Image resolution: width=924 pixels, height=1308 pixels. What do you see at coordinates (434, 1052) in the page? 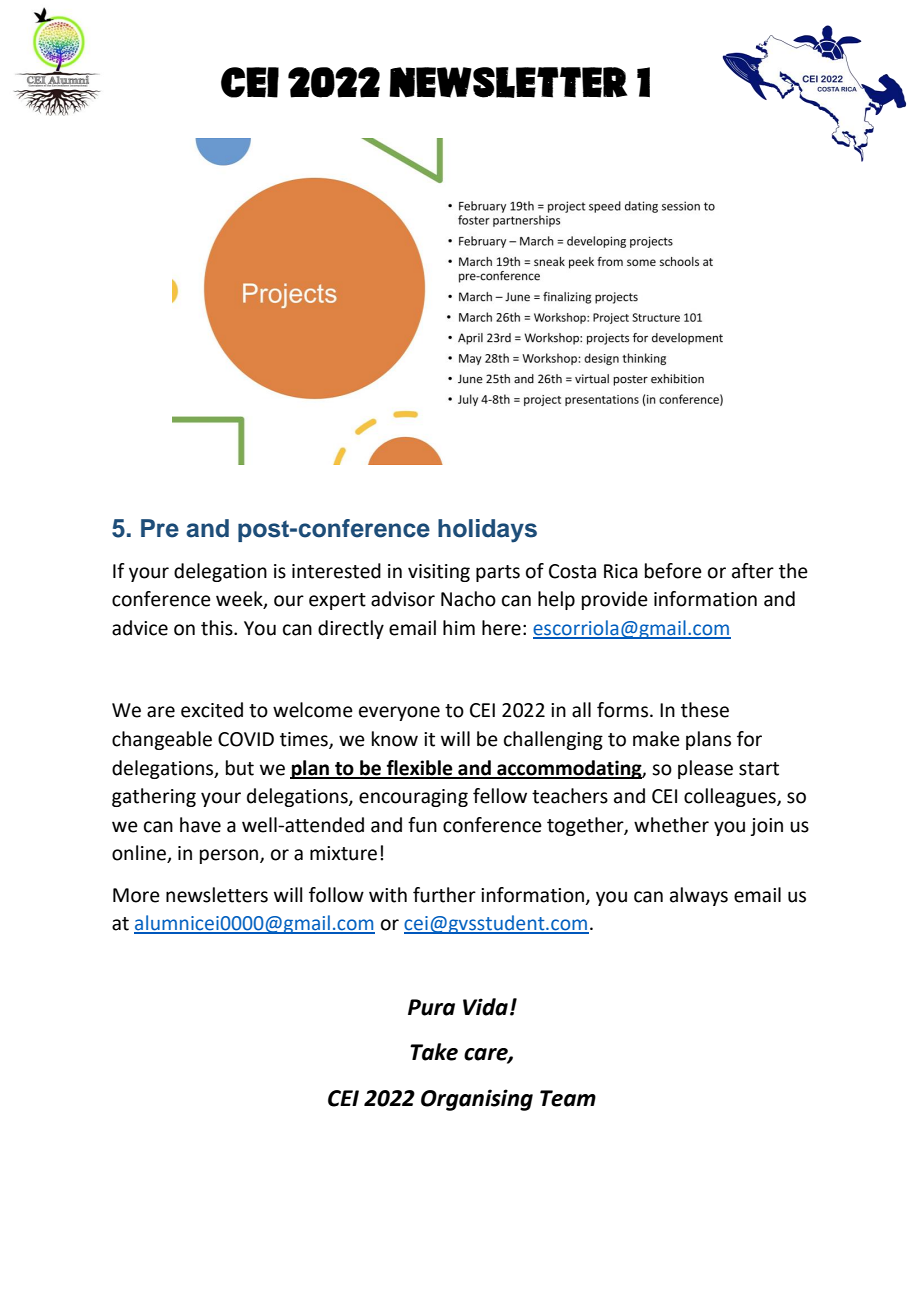
I see `Take` at bounding box center [434, 1052].
